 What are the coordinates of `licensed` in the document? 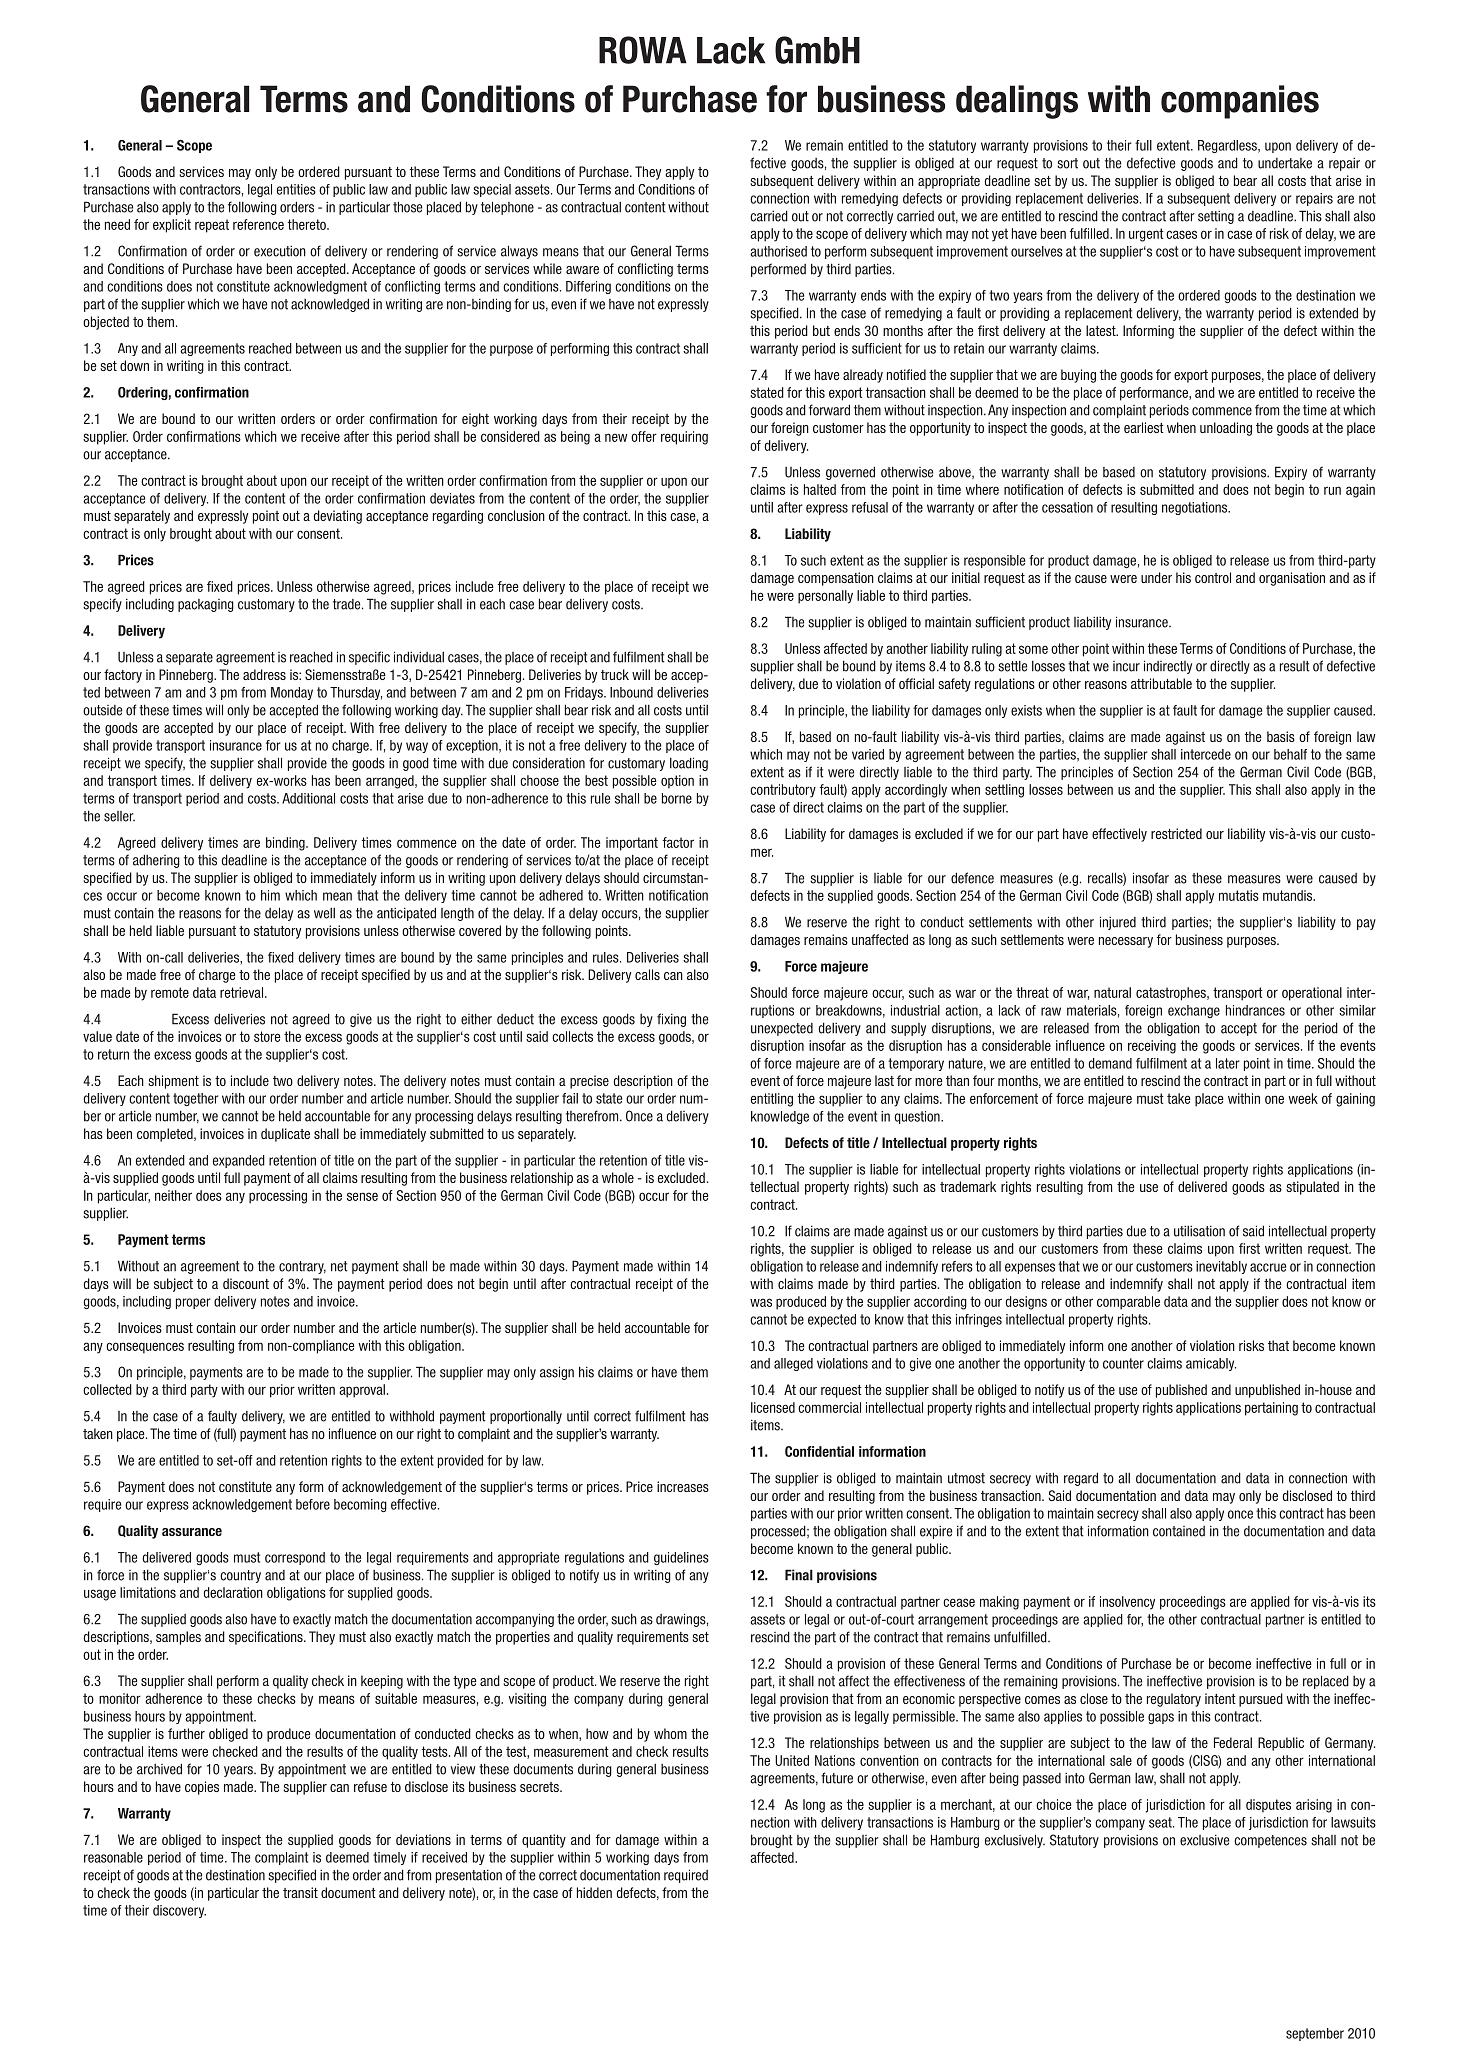 It's located at (773, 1407).
